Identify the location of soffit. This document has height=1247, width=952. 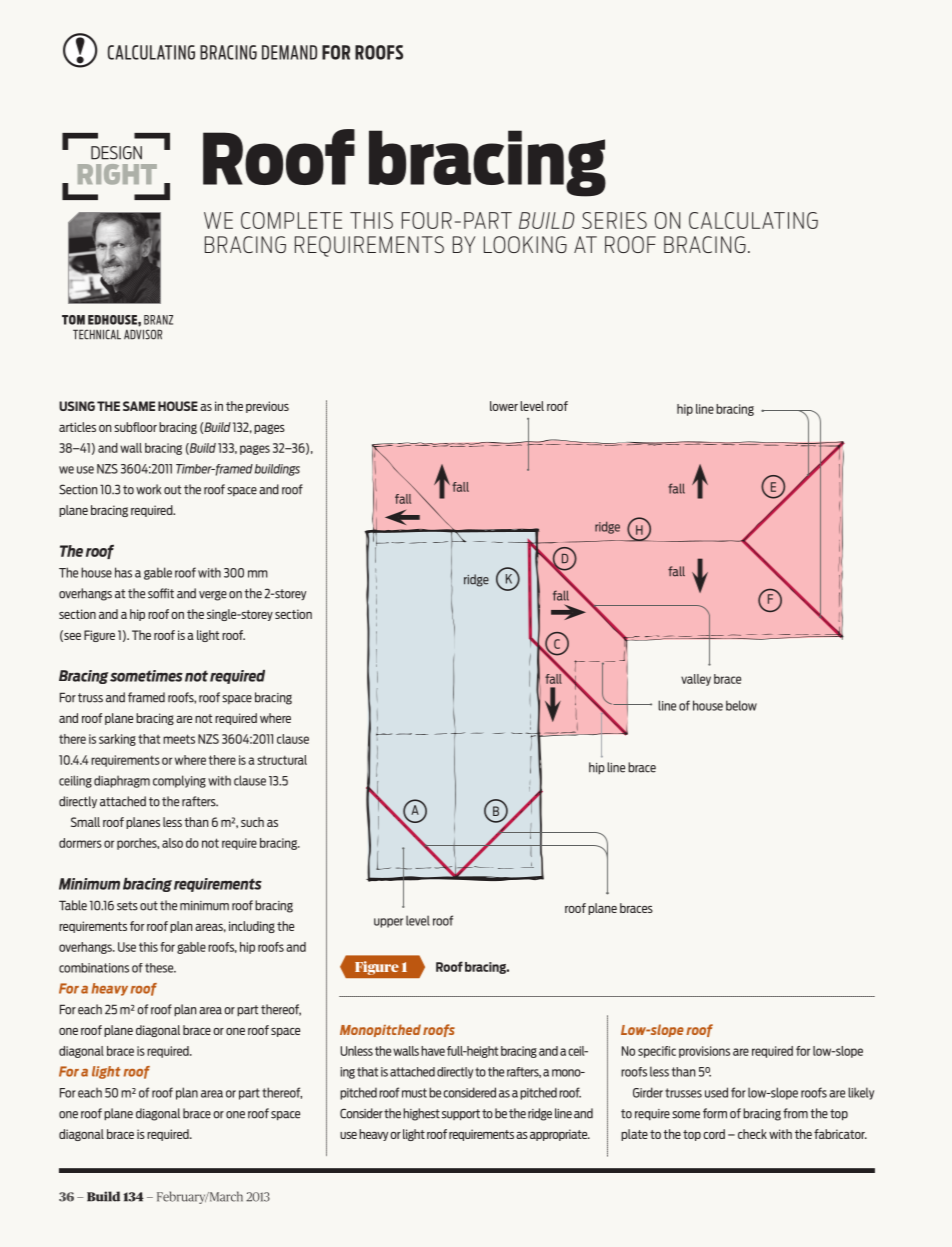
(161, 593).
